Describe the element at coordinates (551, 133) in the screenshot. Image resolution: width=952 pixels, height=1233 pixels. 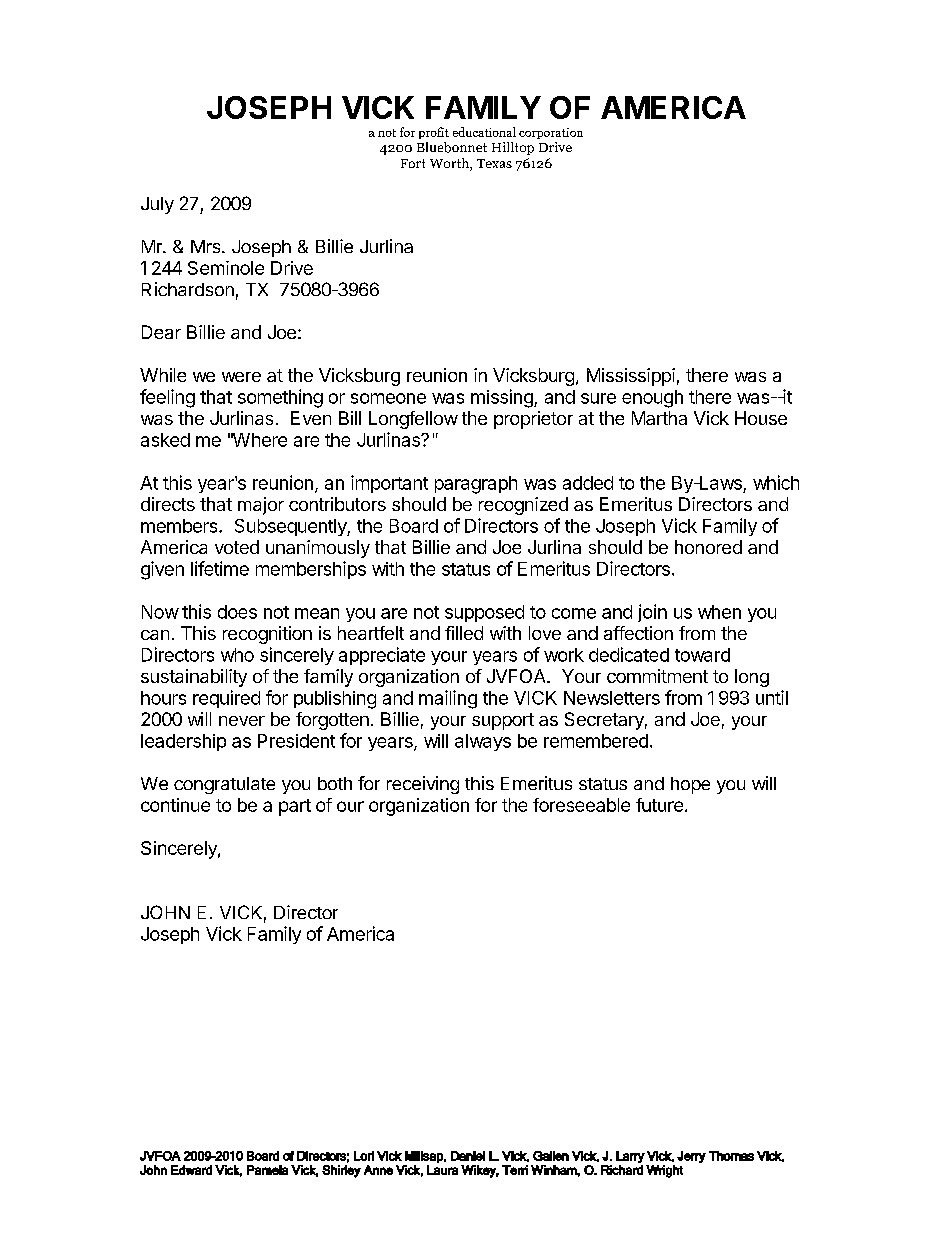
I see `corporation` at that location.
